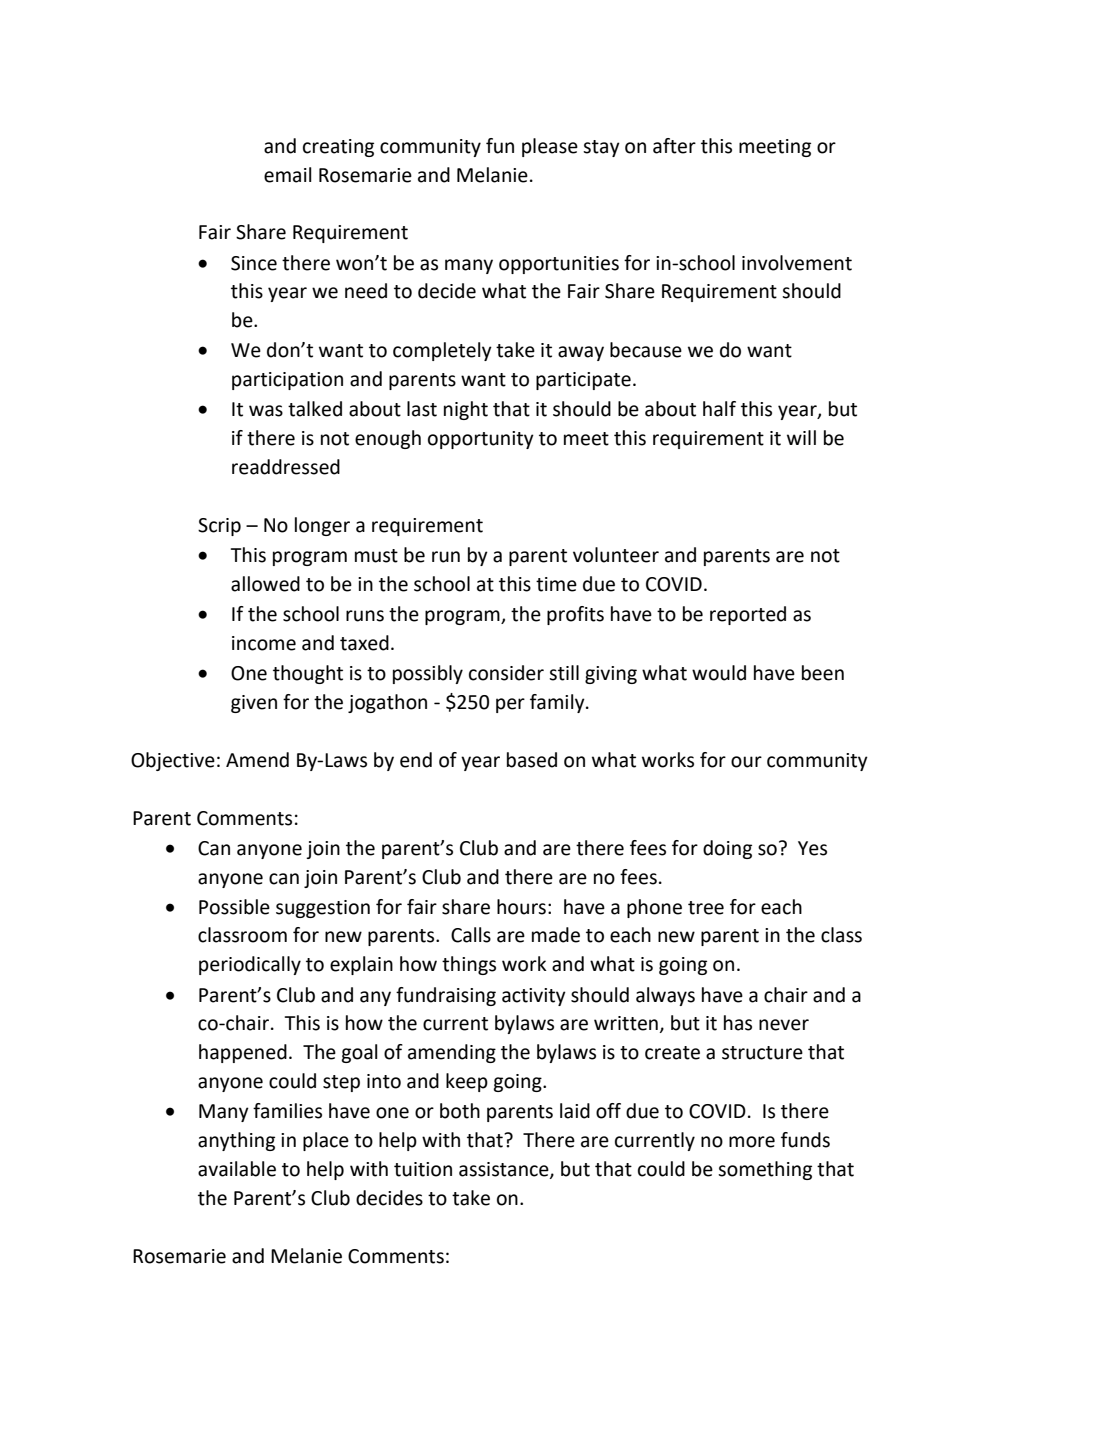 The width and height of the image is (1119, 1448). What do you see at coordinates (264, 643) in the image?
I see `income` at bounding box center [264, 643].
